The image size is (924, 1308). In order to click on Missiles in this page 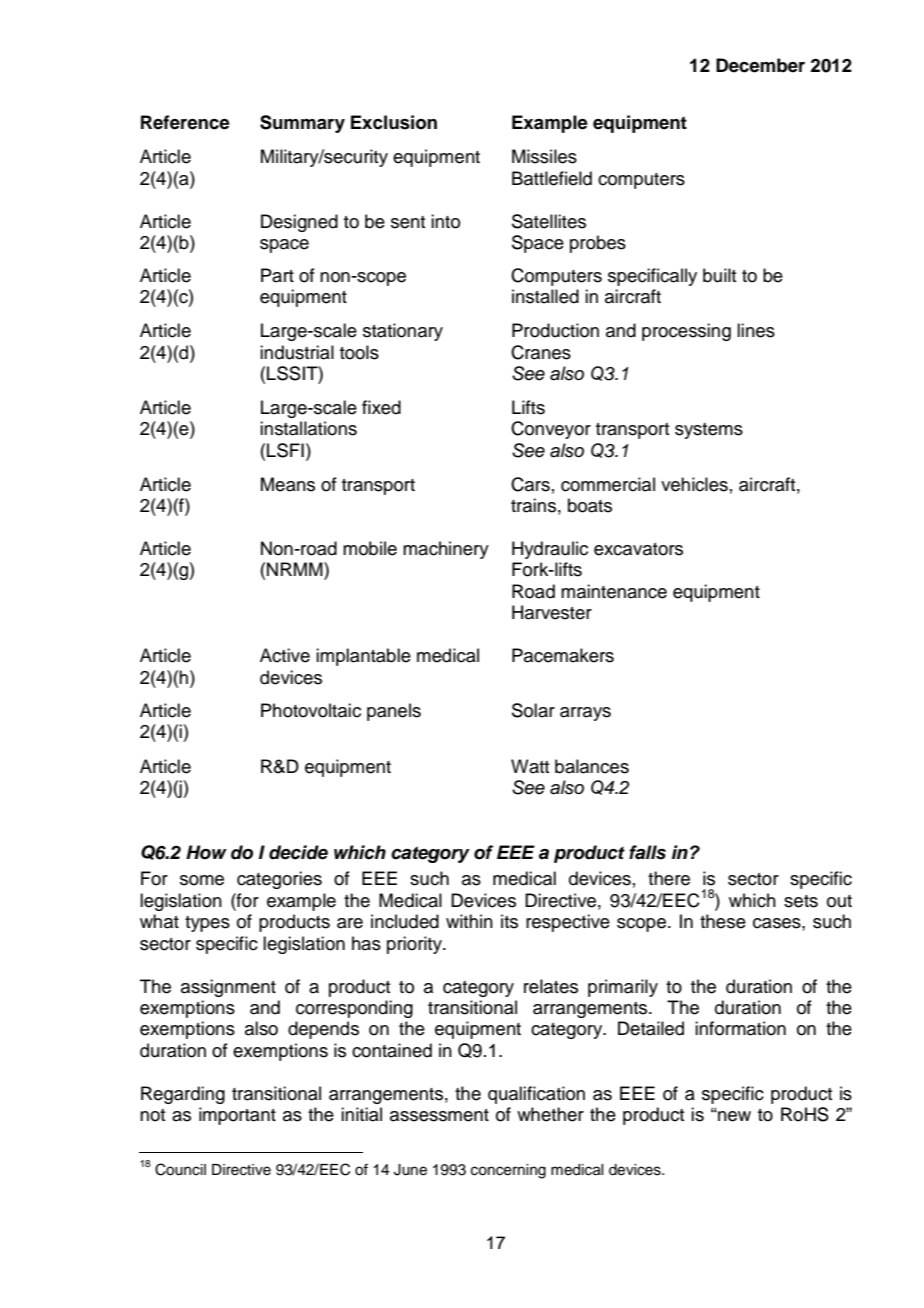, I will do `click(544, 156)`.
